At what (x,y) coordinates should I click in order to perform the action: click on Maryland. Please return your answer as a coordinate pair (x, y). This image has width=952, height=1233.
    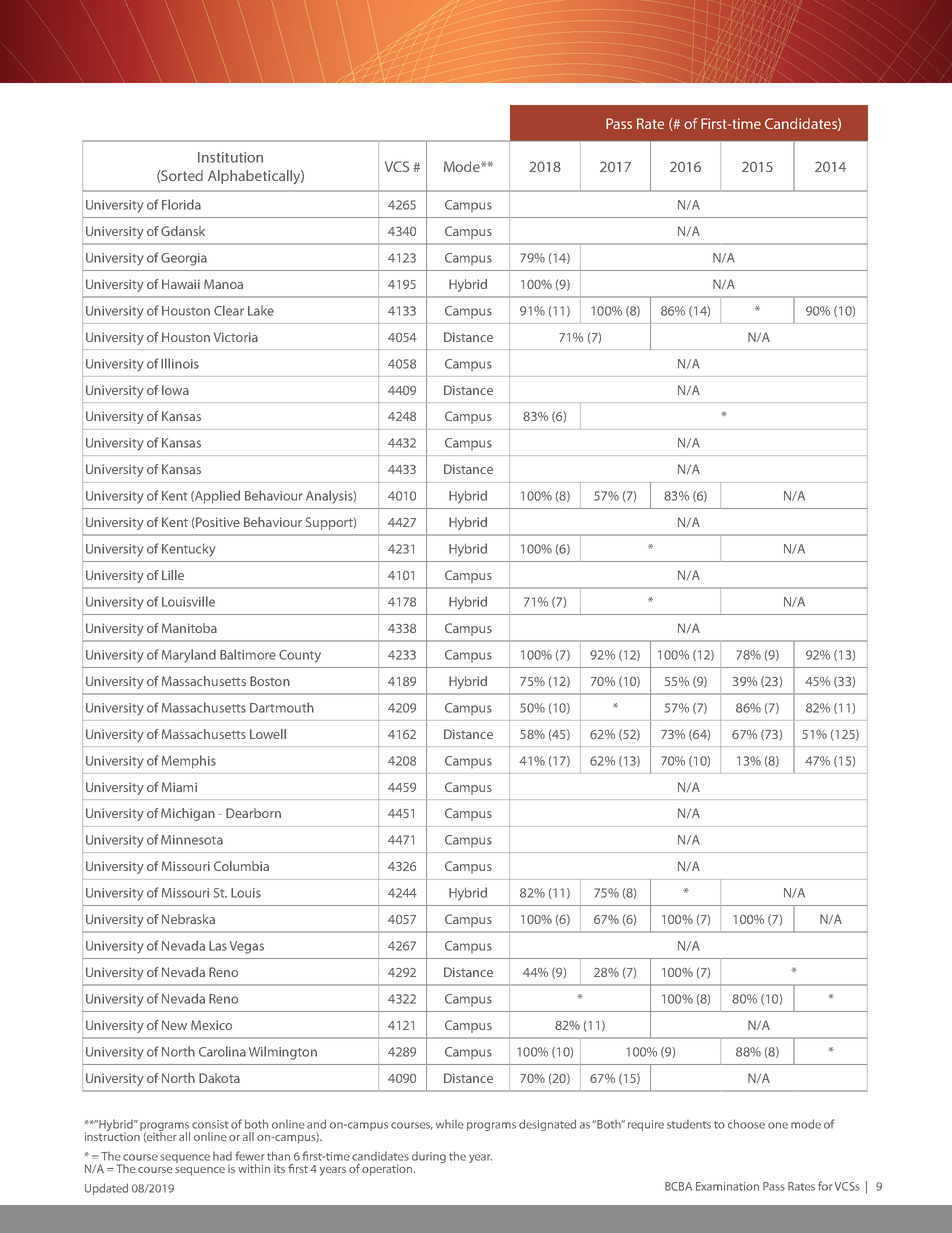
    Looking at the image, I should click on (189, 656).
